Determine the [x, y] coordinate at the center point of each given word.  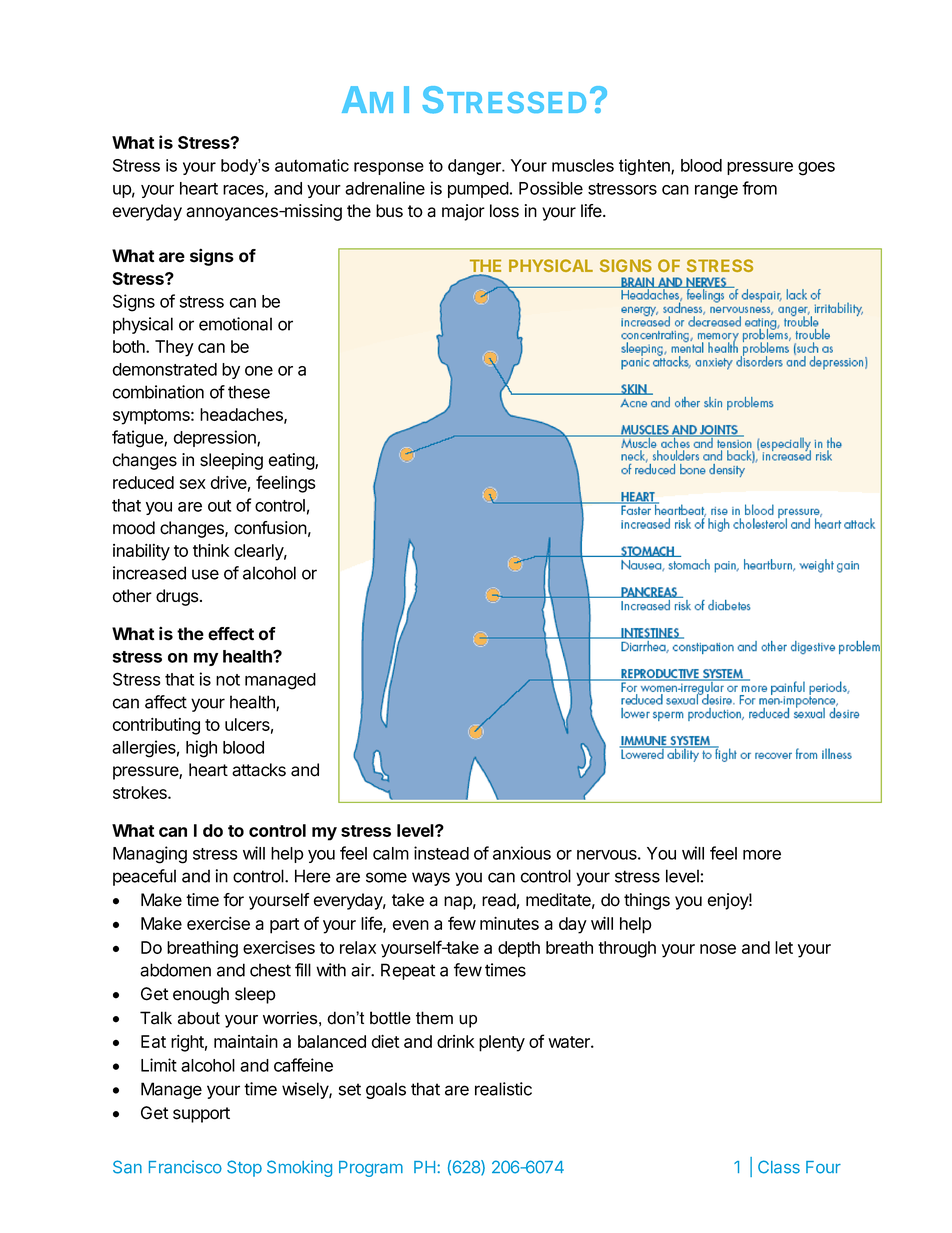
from [759, 188]
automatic [312, 165]
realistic [503, 1089]
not [228, 680]
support [201, 1115]
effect [231, 634]
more [762, 855]
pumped [478, 190]
